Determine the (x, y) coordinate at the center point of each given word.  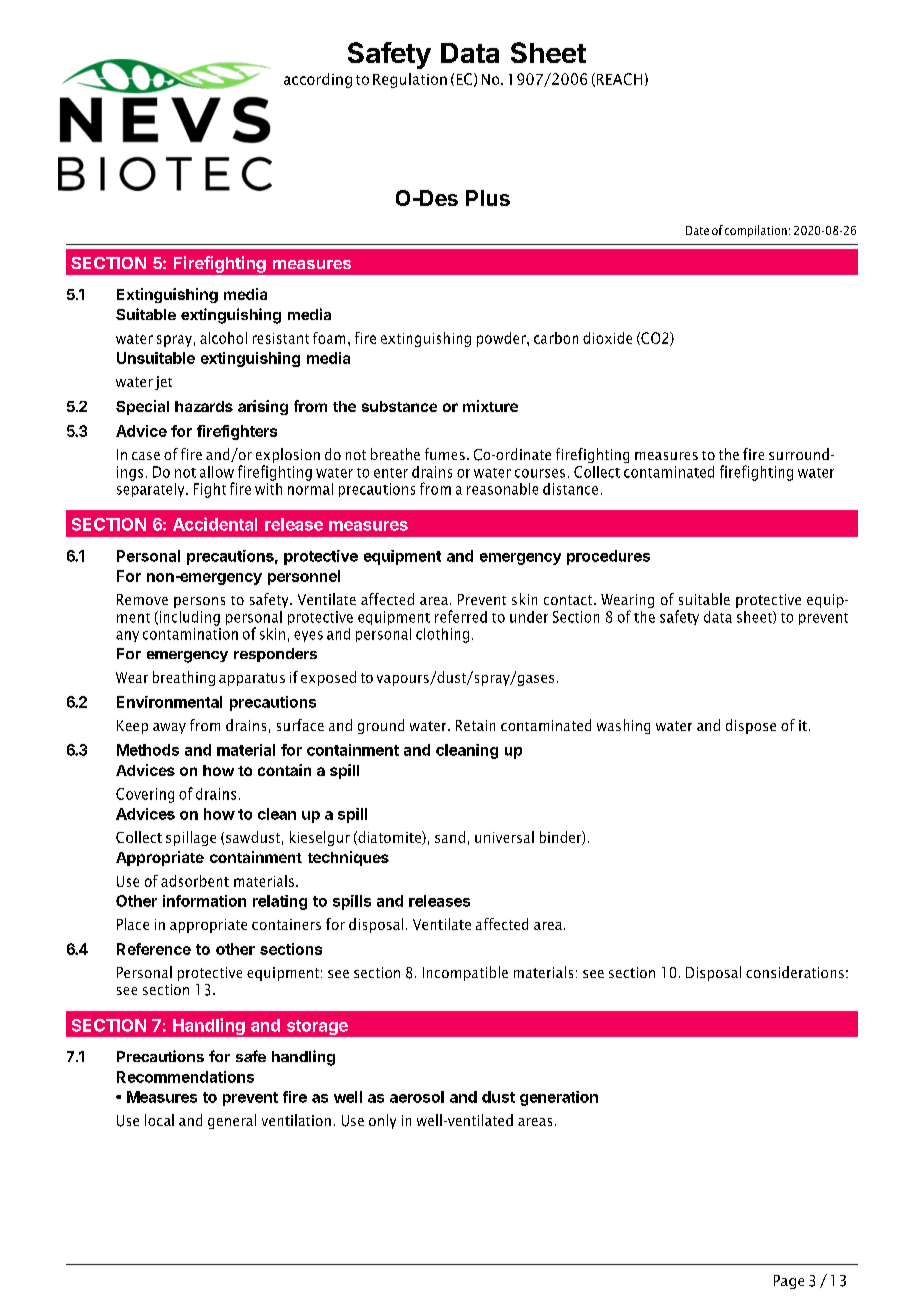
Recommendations (185, 1077)
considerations (795, 972)
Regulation (410, 80)
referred (461, 616)
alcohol (223, 338)
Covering (145, 795)
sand (450, 837)
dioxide (607, 338)
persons (199, 602)
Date (697, 230)
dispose (751, 726)
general (232, 1121)
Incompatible (465, 973)
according (318, 80)
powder (502, 339)
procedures (608, 557)
